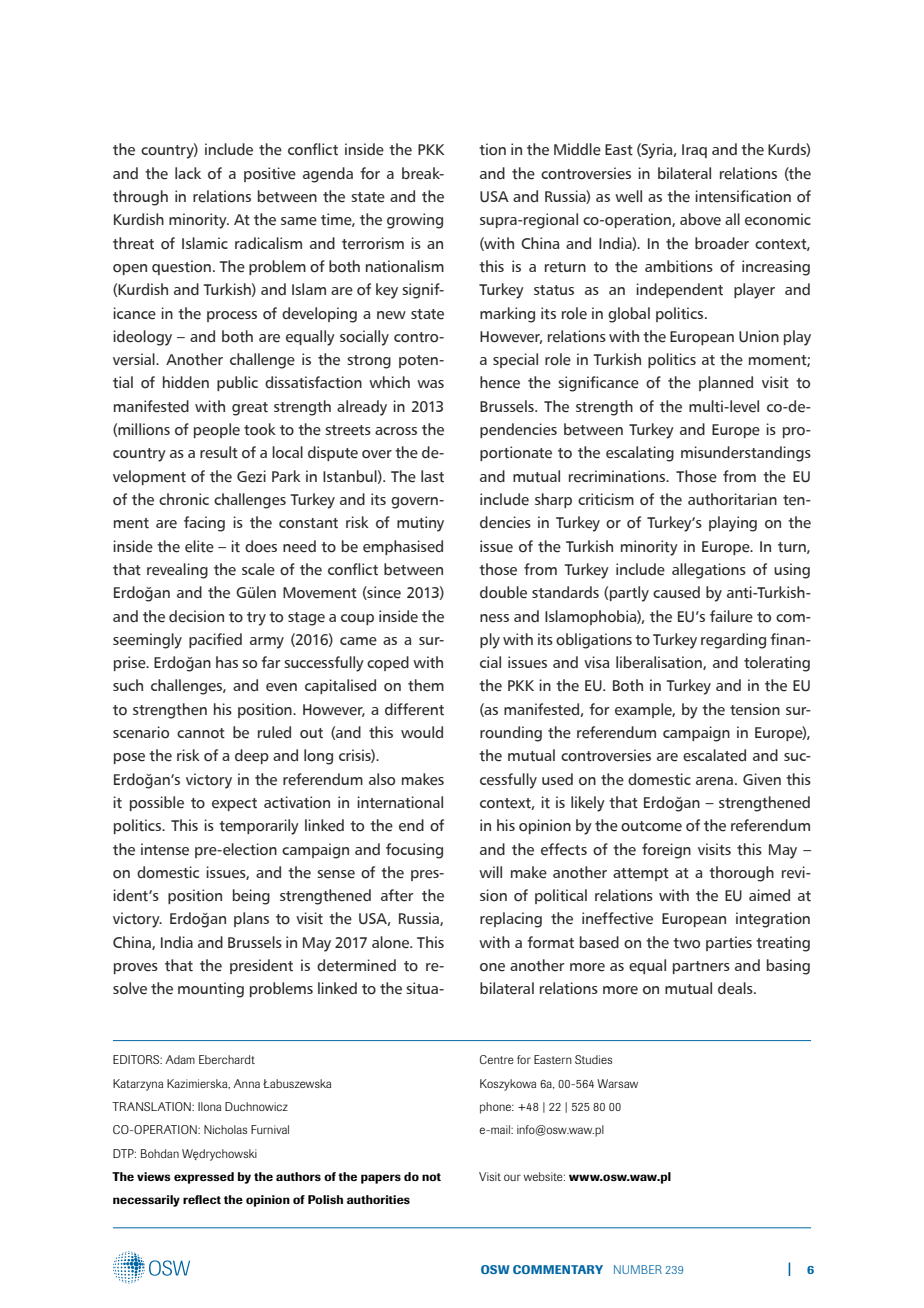 This screenshot has height=1308, width=924. Describe the element at coordinates (490, 872) in the screenshot. I see `will` at that location.
